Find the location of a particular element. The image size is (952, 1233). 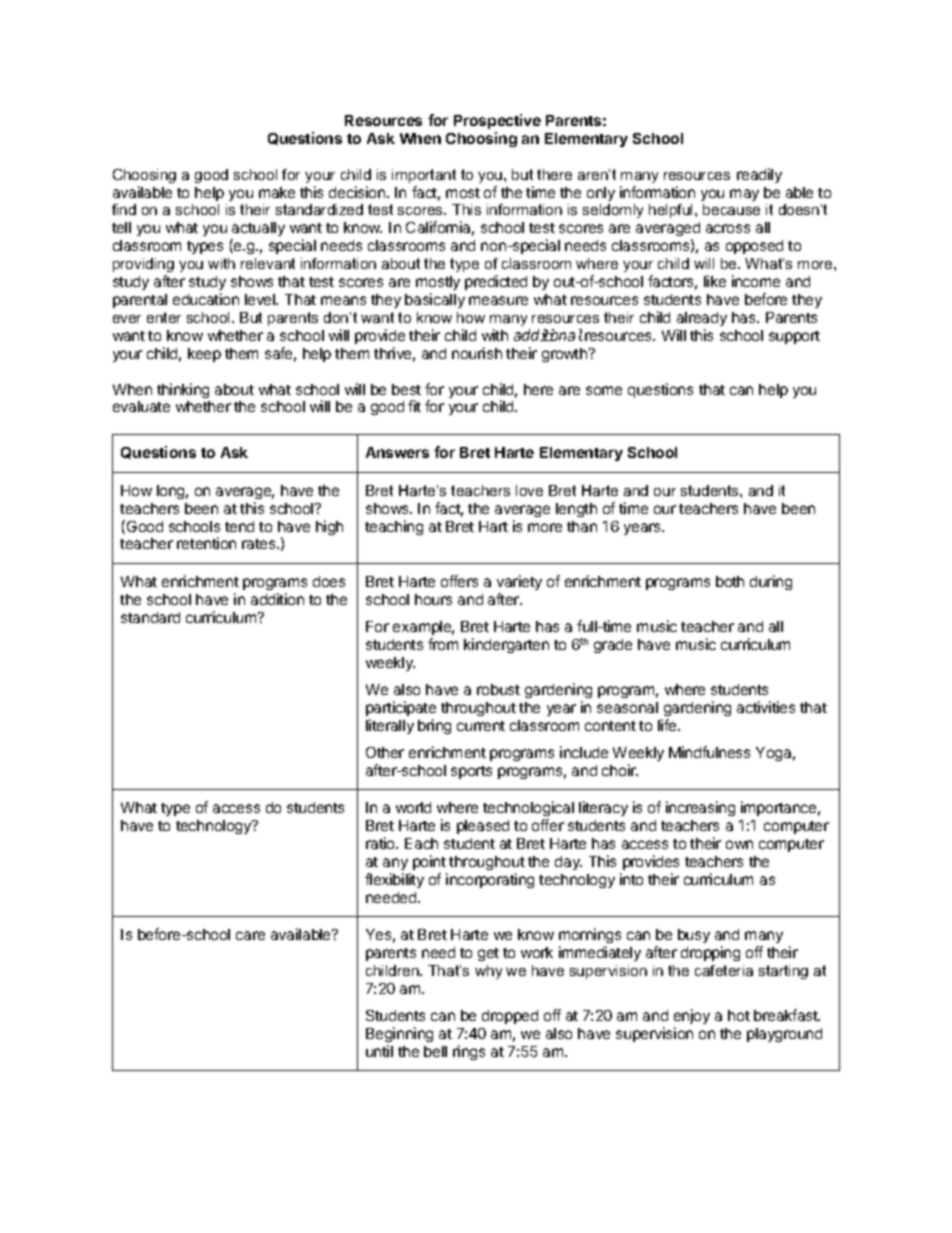

rings is located at coordinates (469, 1052).
